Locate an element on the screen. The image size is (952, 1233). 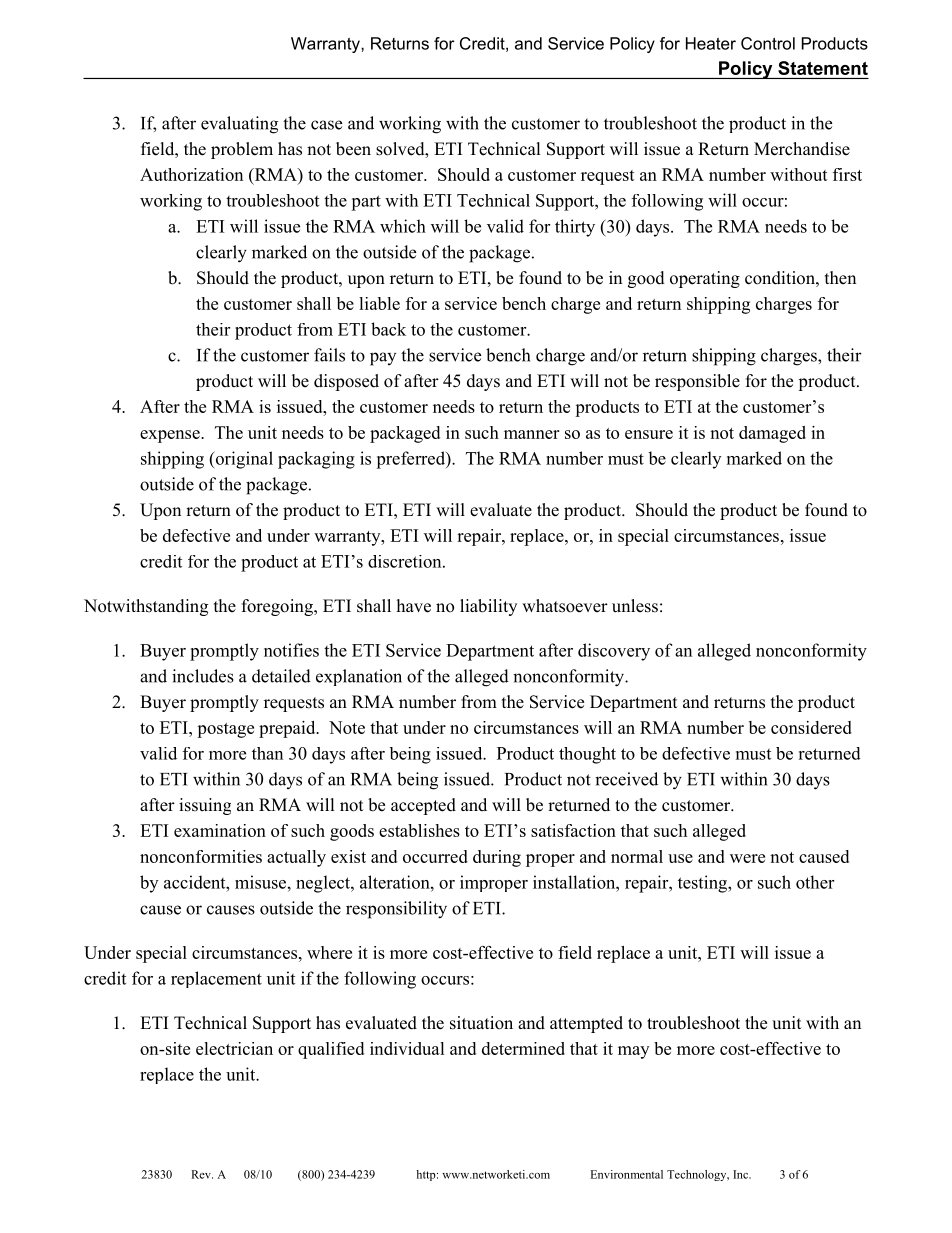
been is located at coordinates (353, 149).
